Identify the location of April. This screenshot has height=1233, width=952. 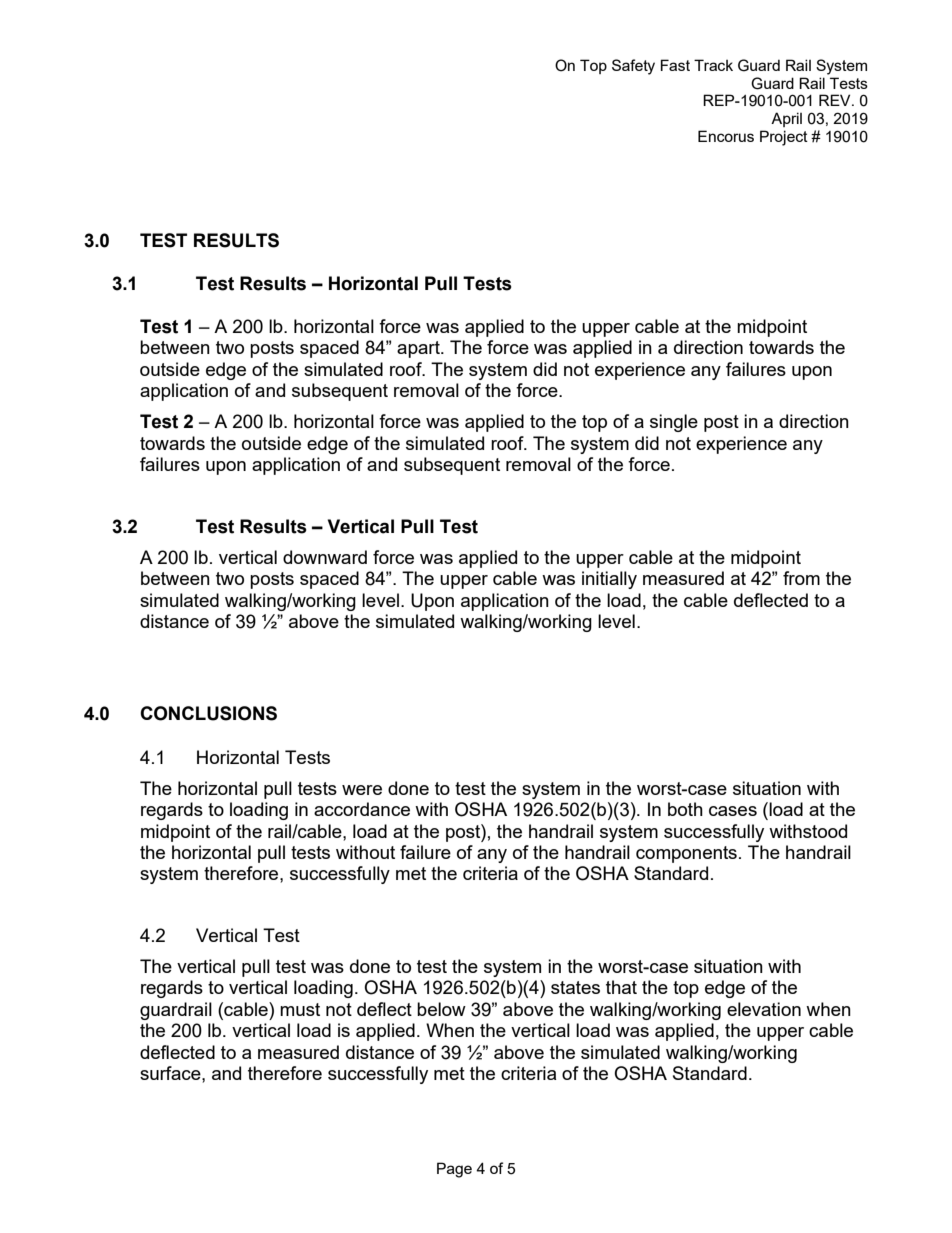
(786, 119).
